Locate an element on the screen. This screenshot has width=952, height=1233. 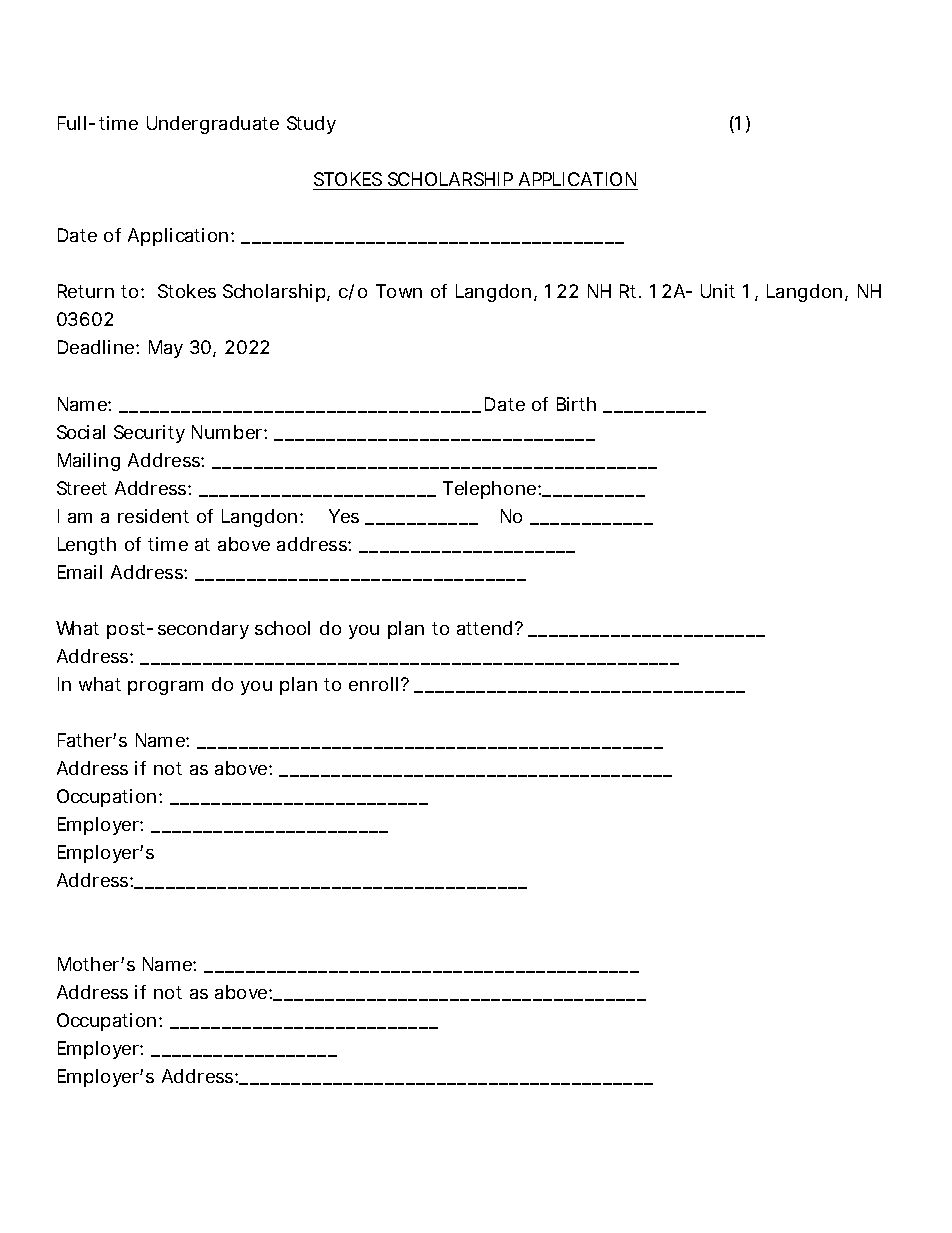
attend is located at coordinates (484, 628).
